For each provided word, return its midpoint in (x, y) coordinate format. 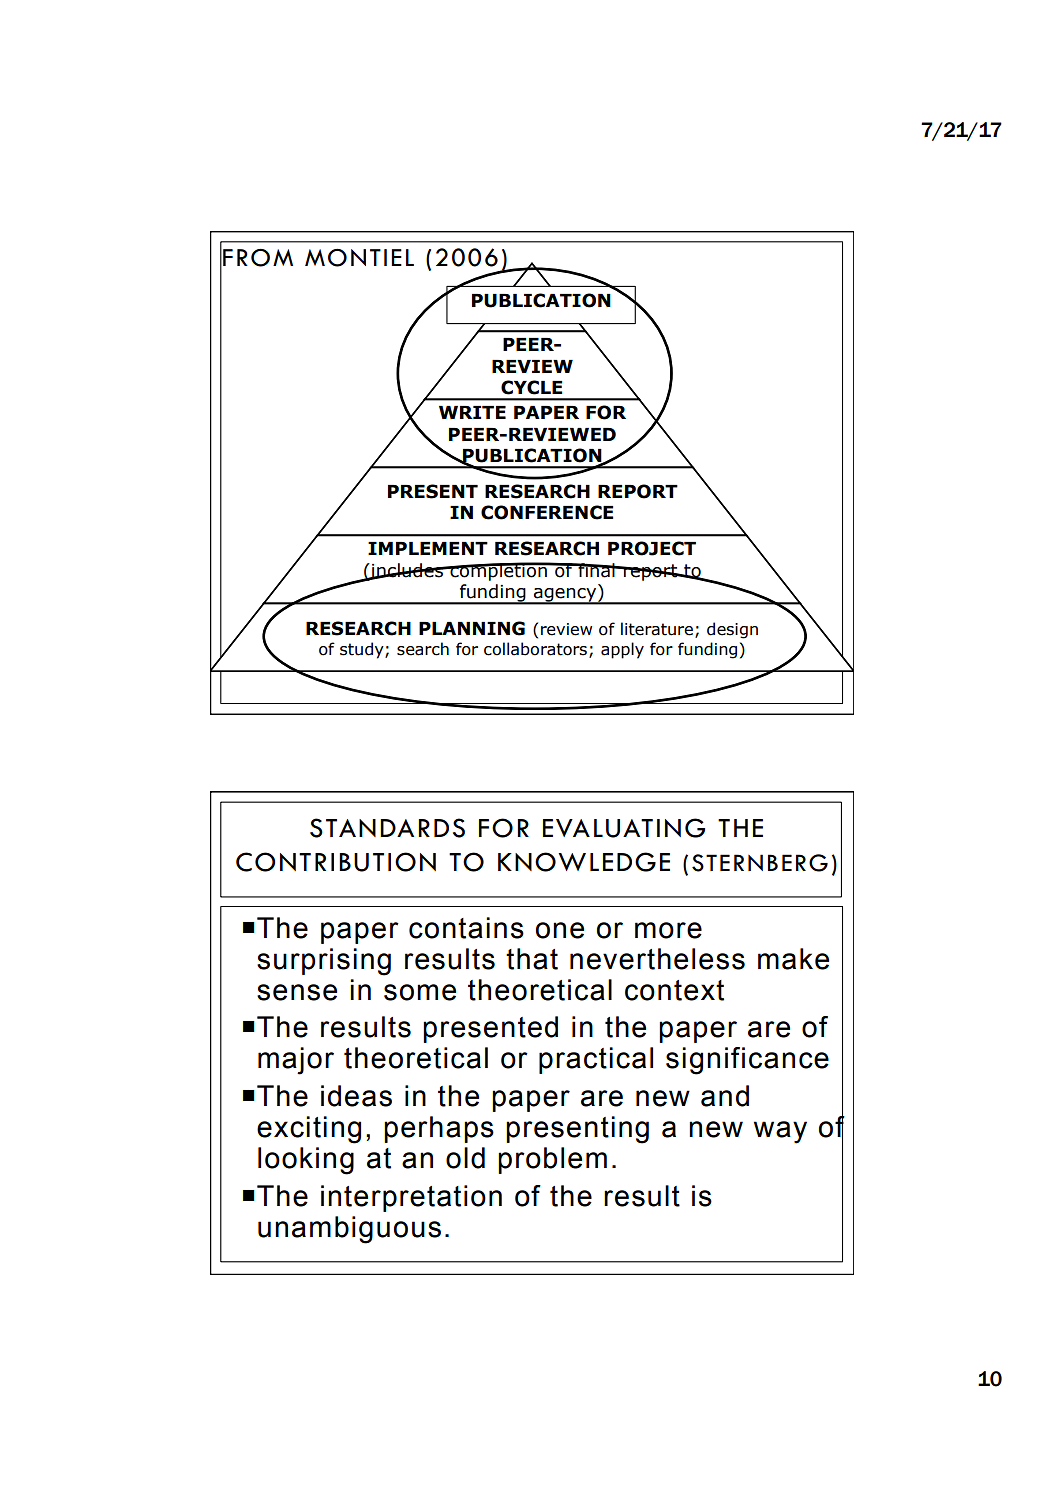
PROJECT (652, 548)
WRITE (472, 412)
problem (552, 1160)
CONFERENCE (547, 512)
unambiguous (349, 1230)
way (780, 1132)
